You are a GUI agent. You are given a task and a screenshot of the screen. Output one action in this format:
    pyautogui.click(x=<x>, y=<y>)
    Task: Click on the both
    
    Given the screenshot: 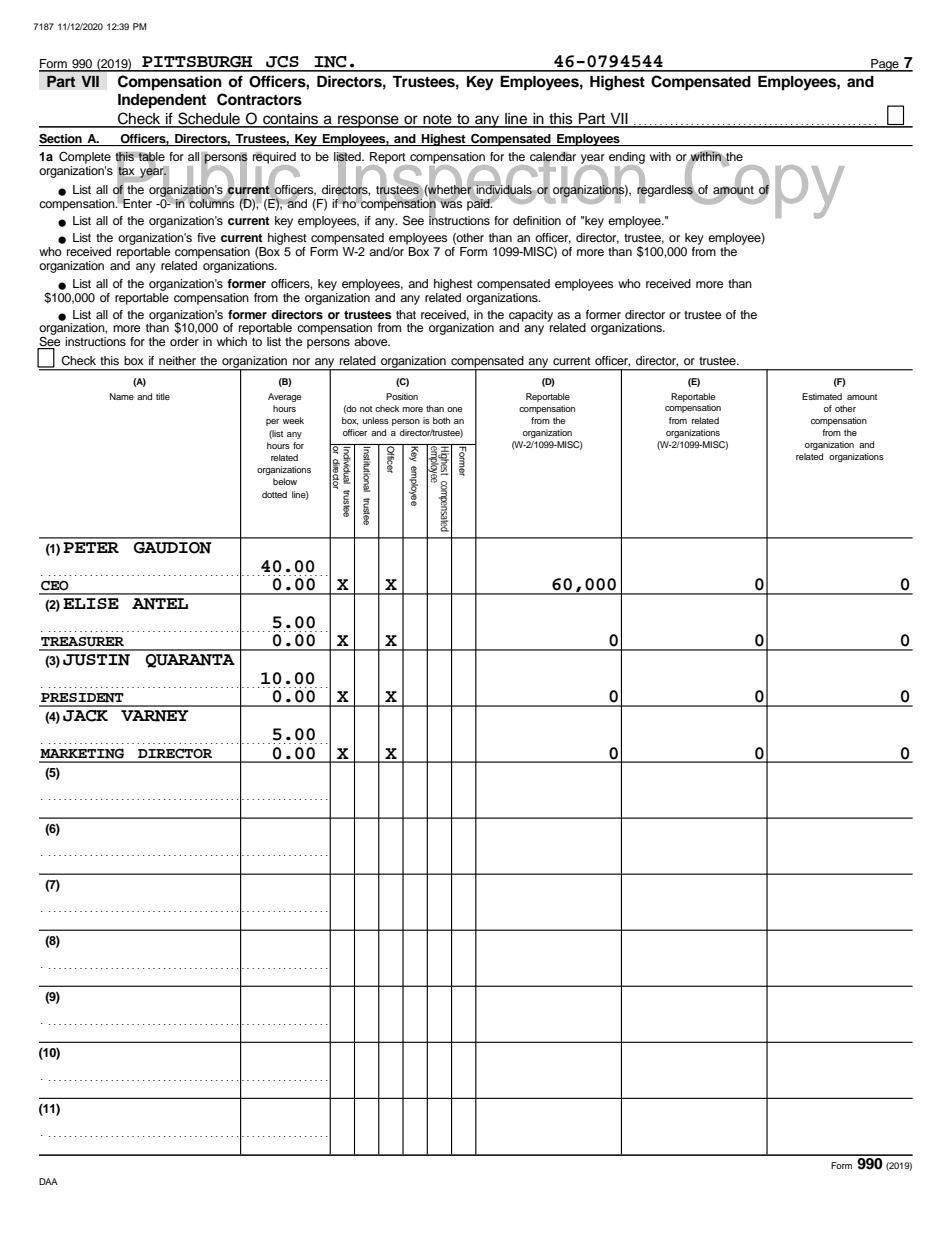 What is the action you would take?
    pyautogui.click(x=441, y=420)
